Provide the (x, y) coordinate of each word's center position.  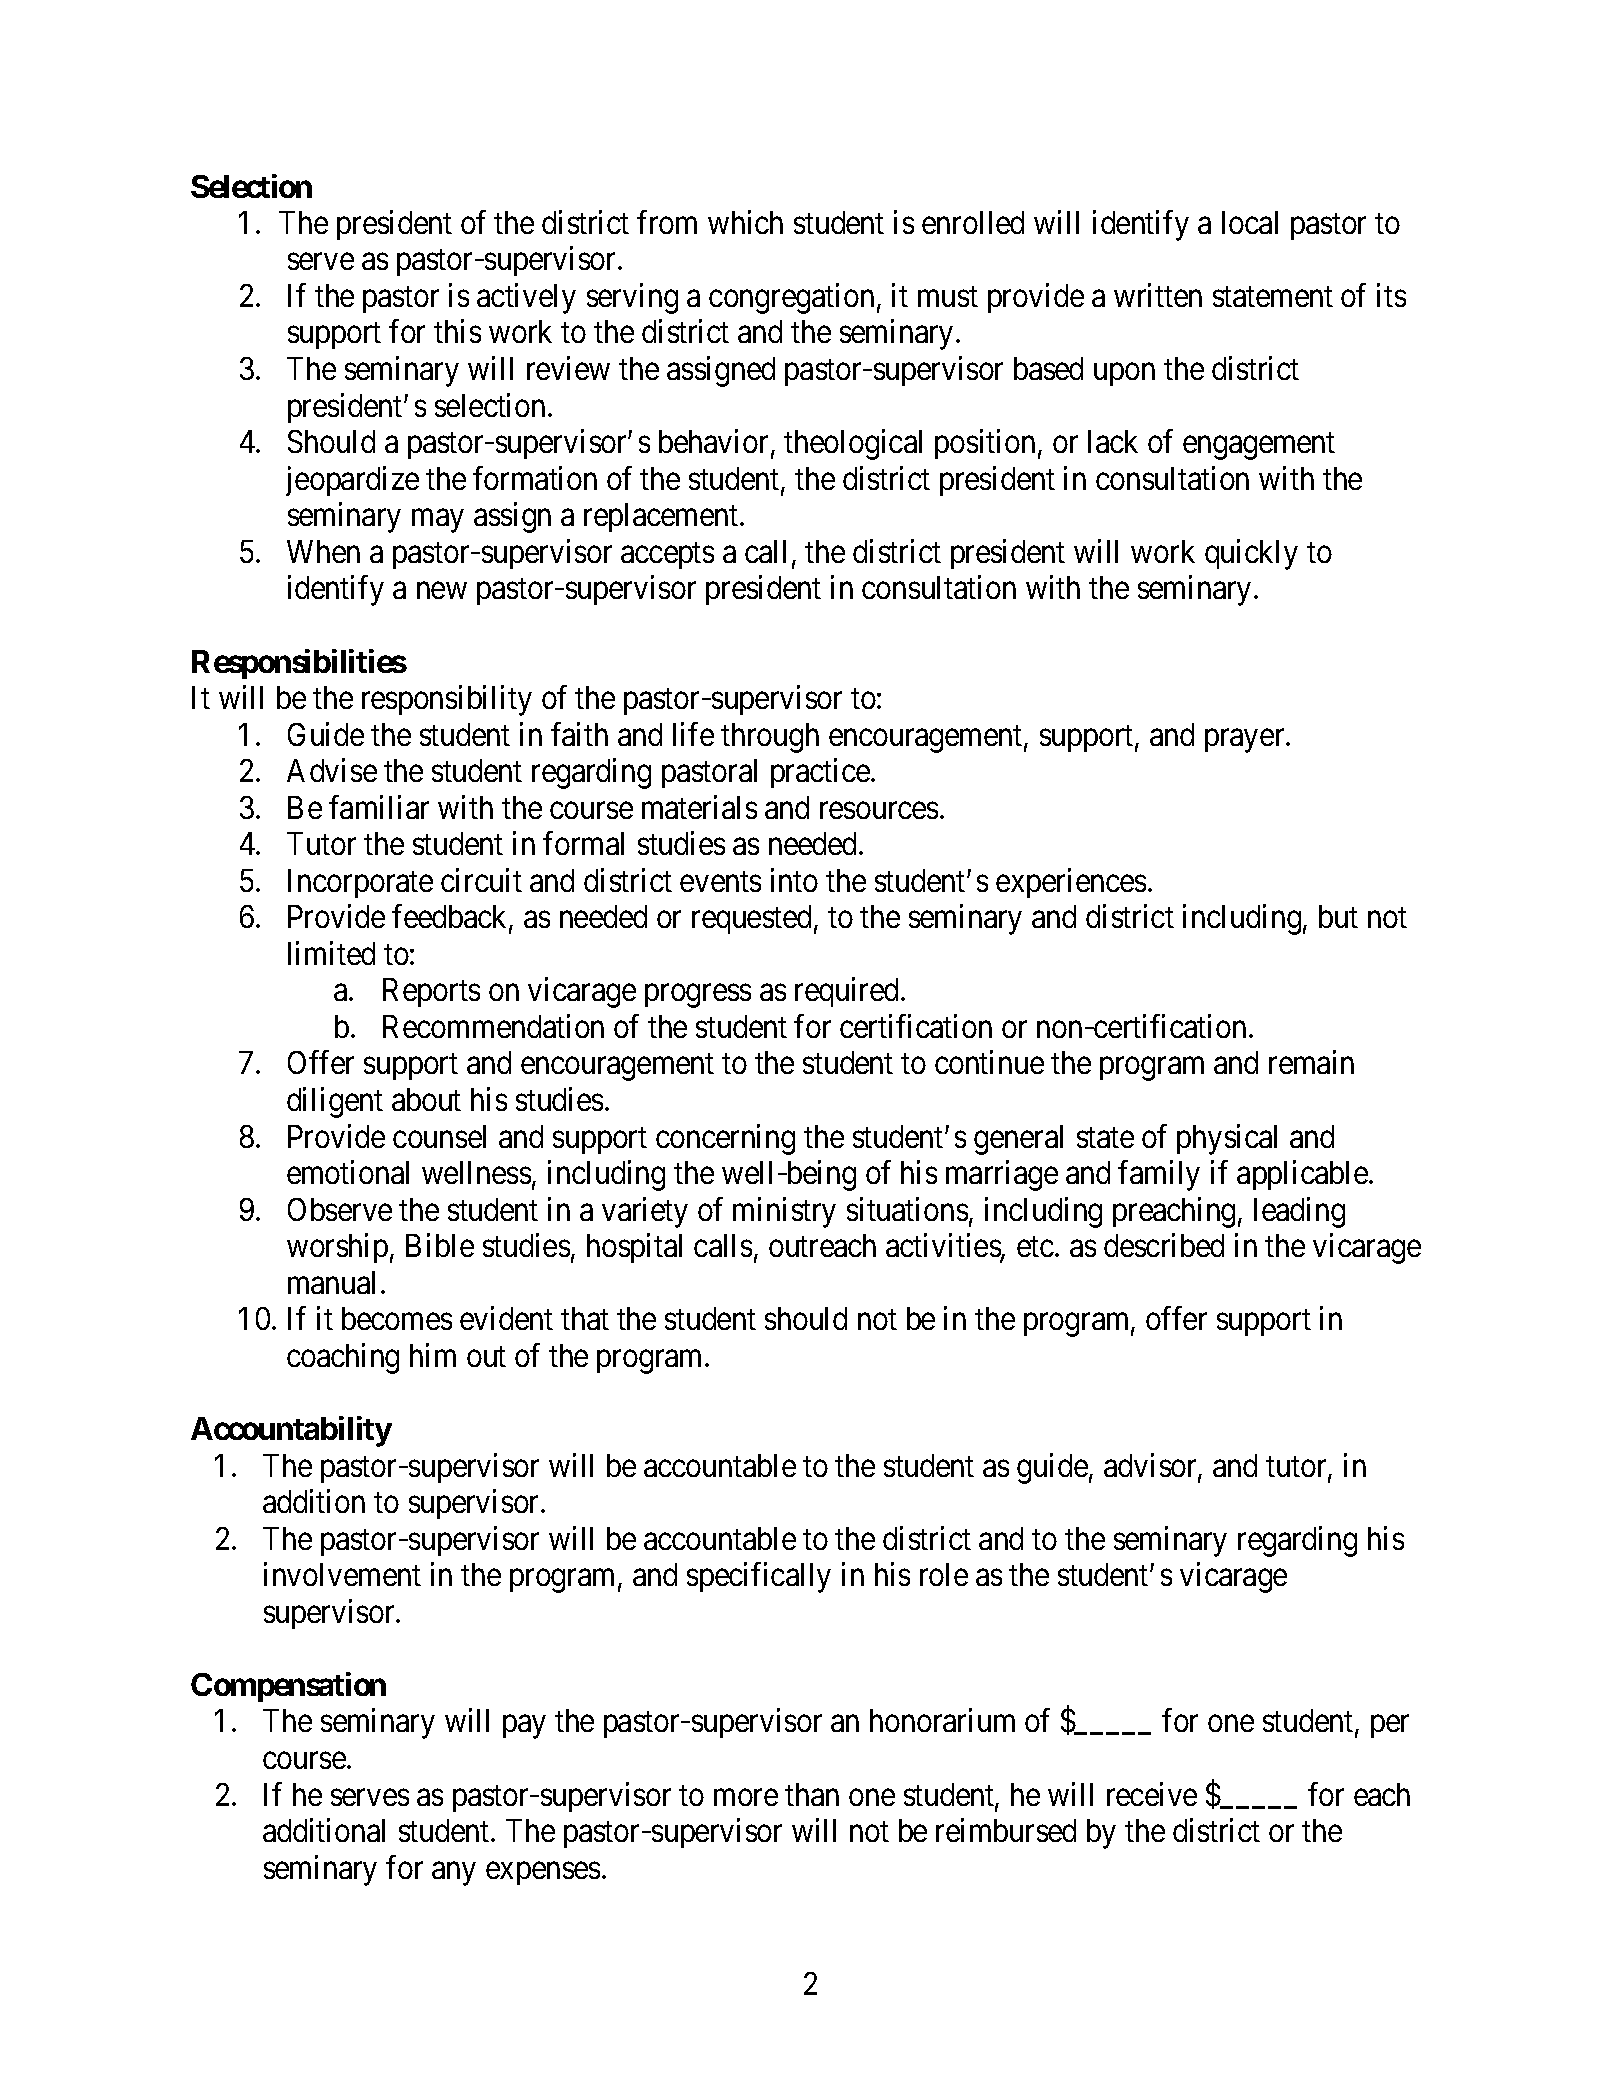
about (426, 1099)
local (1250, 222)
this (457, 331)
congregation (791, 298)
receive (1152, 1794)
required (848, 992)
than (812, 1794)
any (454, 1874)
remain (1311, 1062)
